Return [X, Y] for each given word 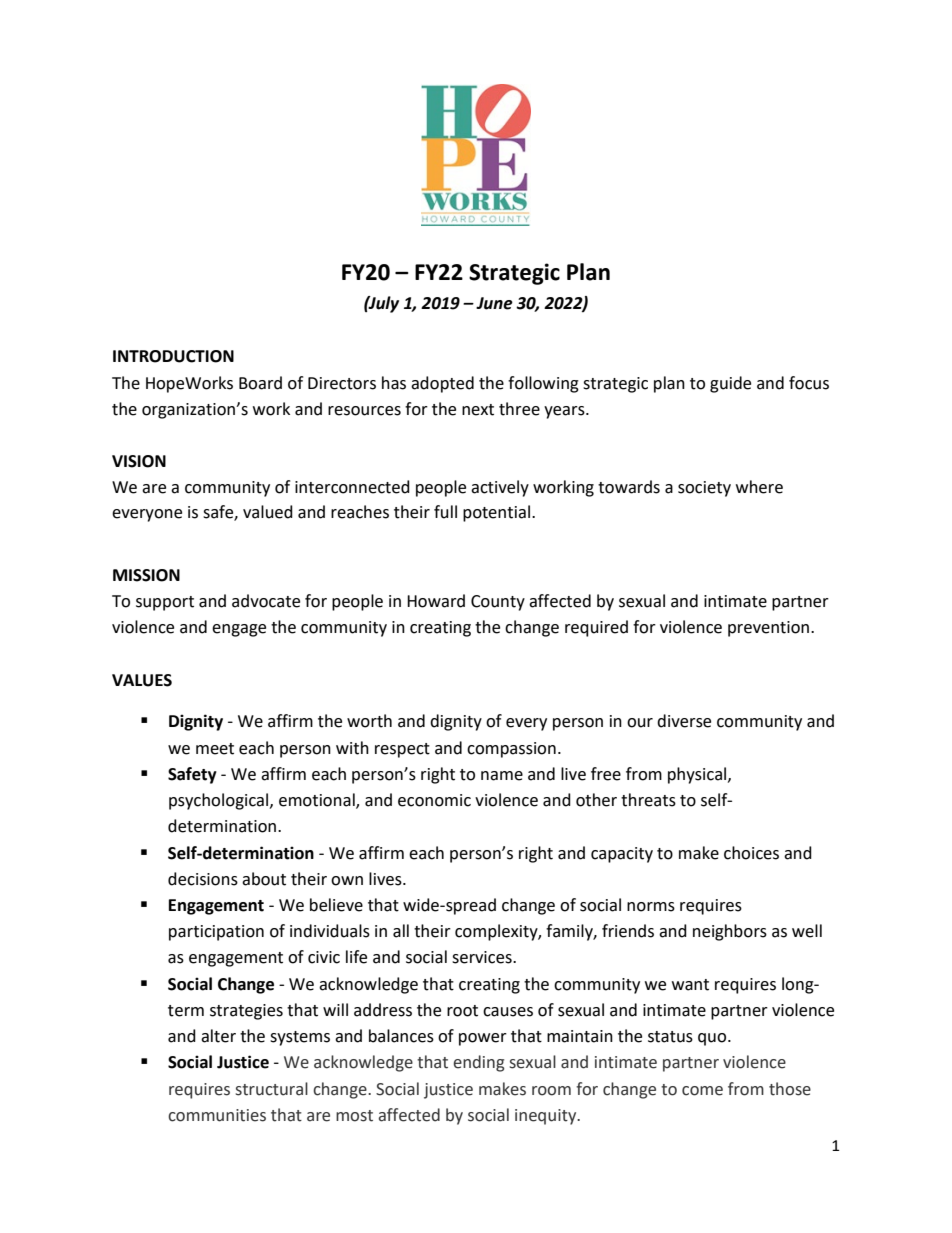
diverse [684, 721]
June [494, 303]
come [702, 1091]
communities [217, 1115]
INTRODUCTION [173, 356]
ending [478, 1063]
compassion [511, 750]
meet [215, 749]
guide [730, 384]
